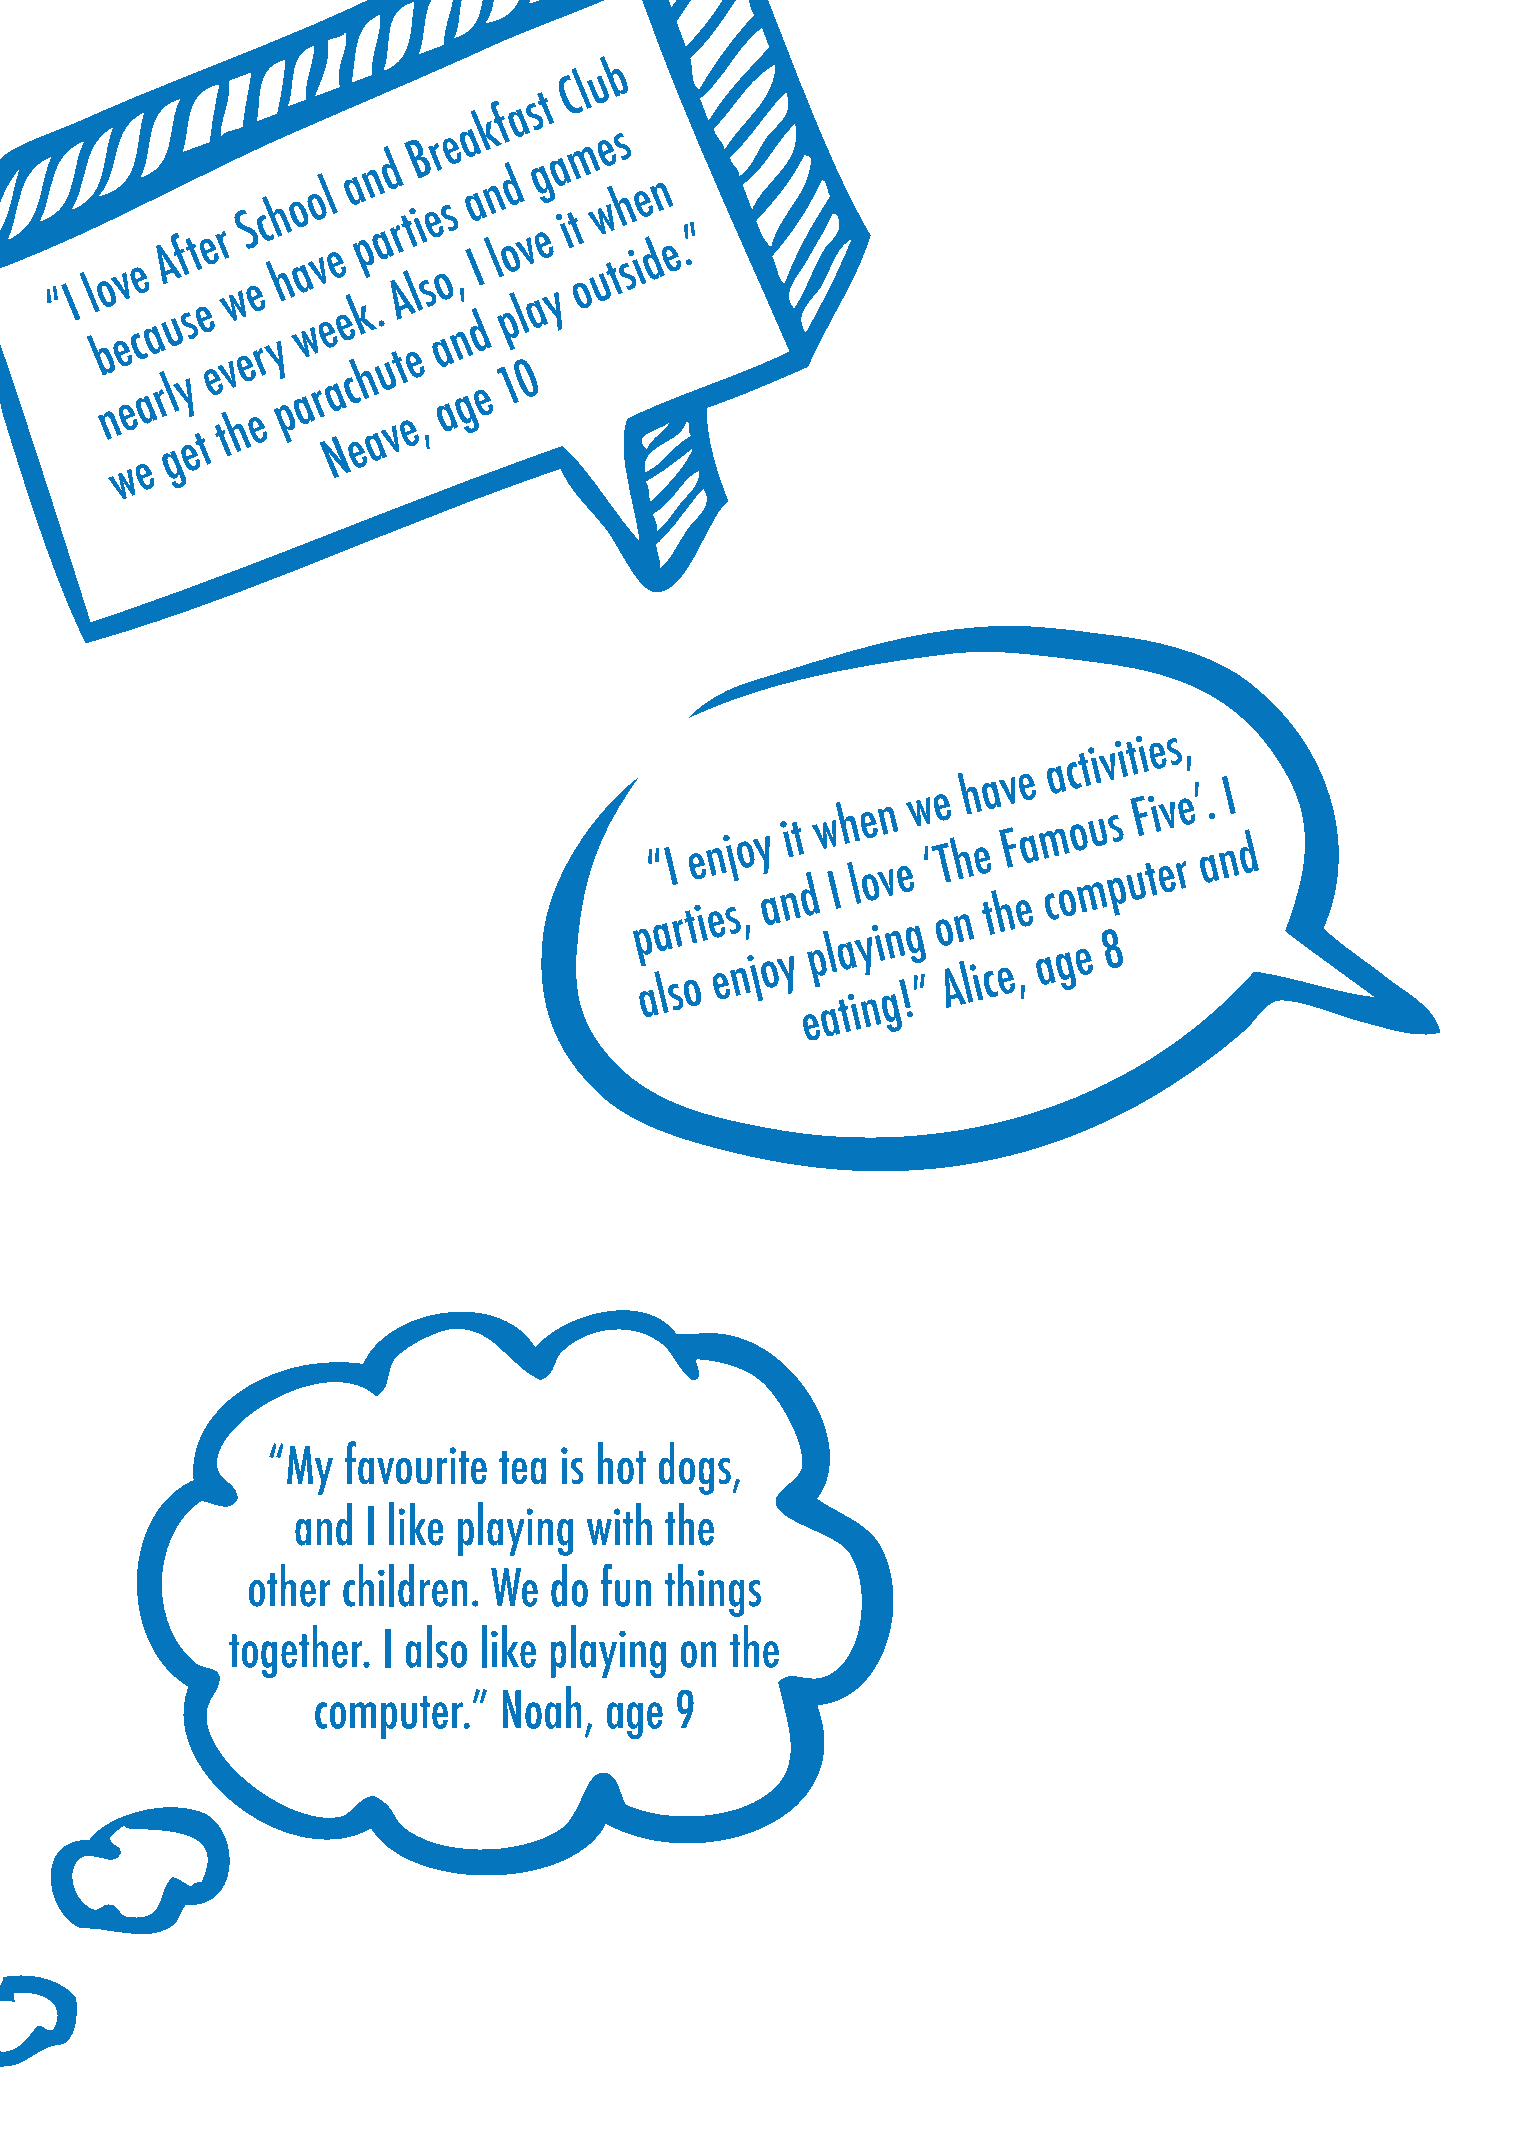 The height and width of the image is (2144, 1516). What do you see at coordinates (405, 1585) in the image?
I see `children` at bounding box center [405, 1585].
